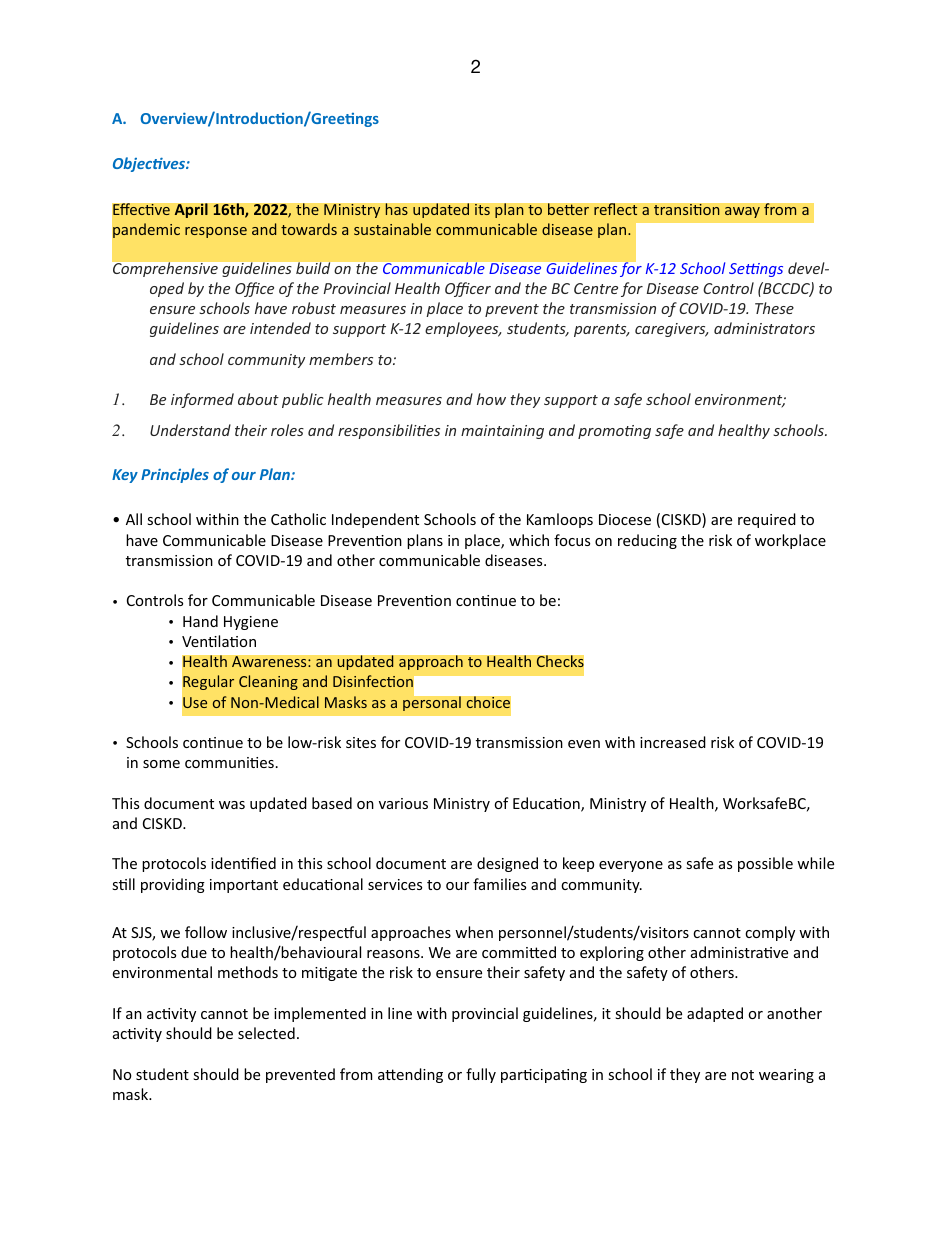  Describe the element at coordinates (482, 210) in the document. I see `its` at that location.
